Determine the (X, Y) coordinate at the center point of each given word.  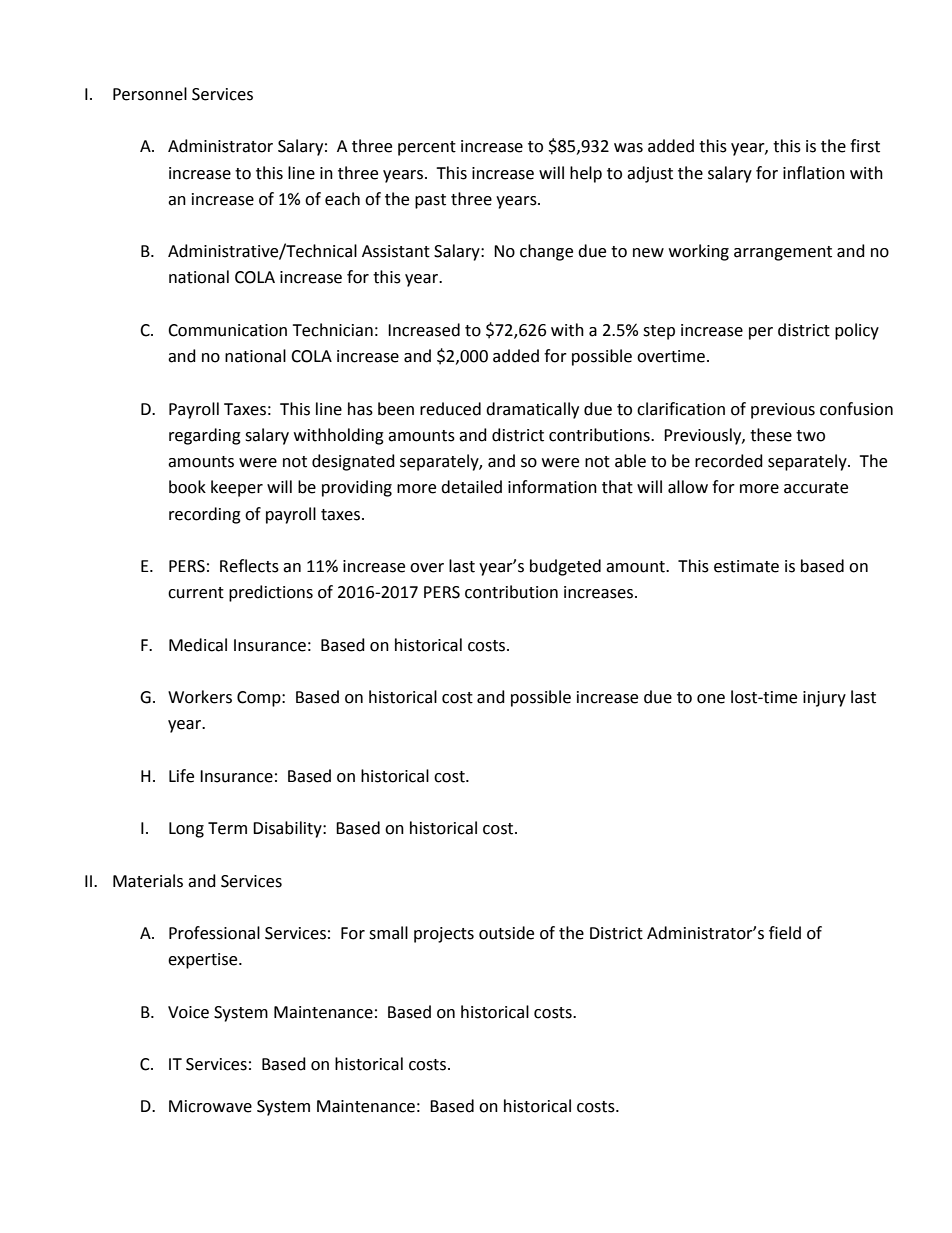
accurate (816, 488)
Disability (288, 829)
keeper (237, 488)
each (342, 199)
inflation (814, 173)
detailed (471, 487)
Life (181, 776)
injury (824, 699)
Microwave (210, 1106)
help (586, 174)
